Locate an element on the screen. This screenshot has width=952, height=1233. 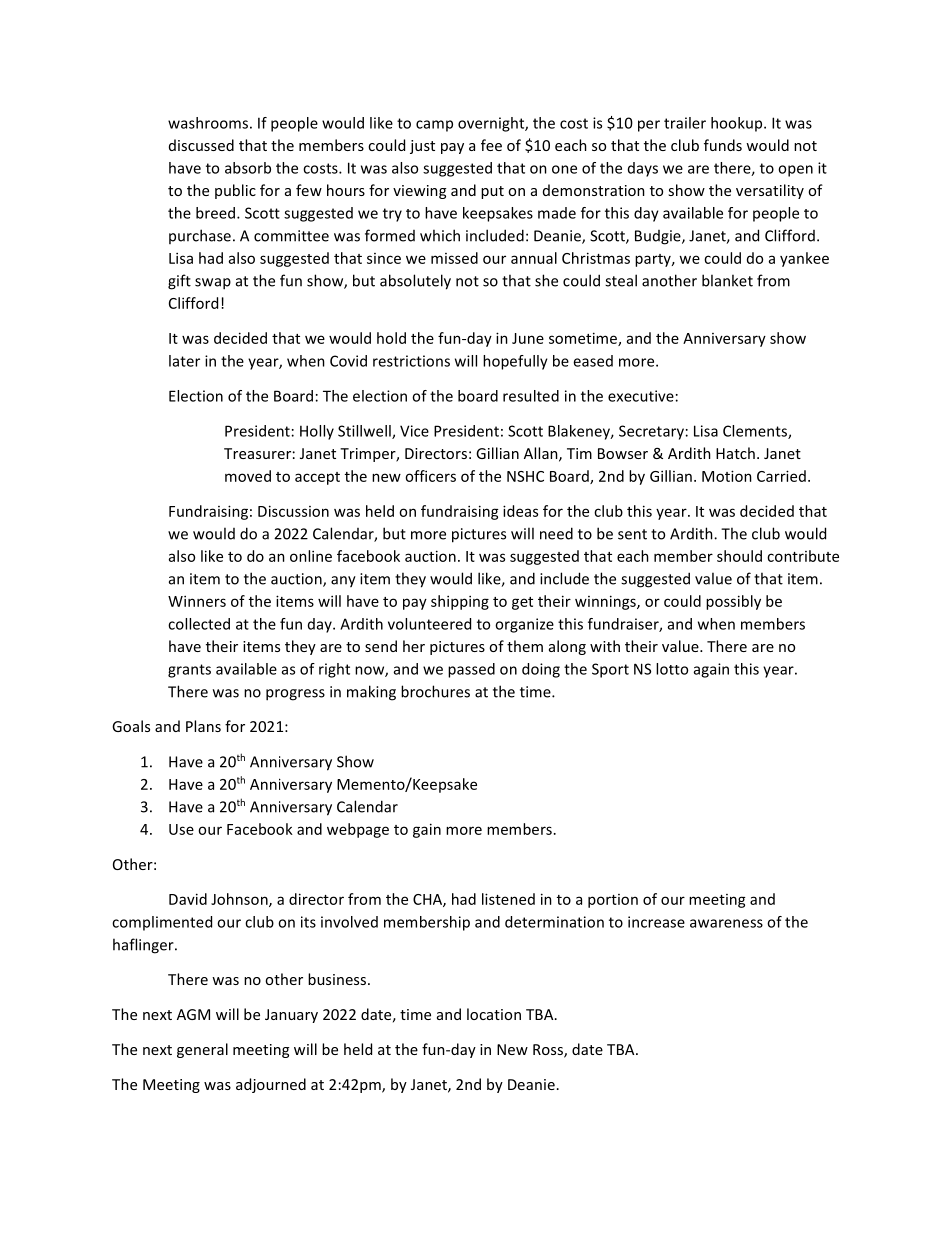
AGM is located at coordinates (193, 1014).
